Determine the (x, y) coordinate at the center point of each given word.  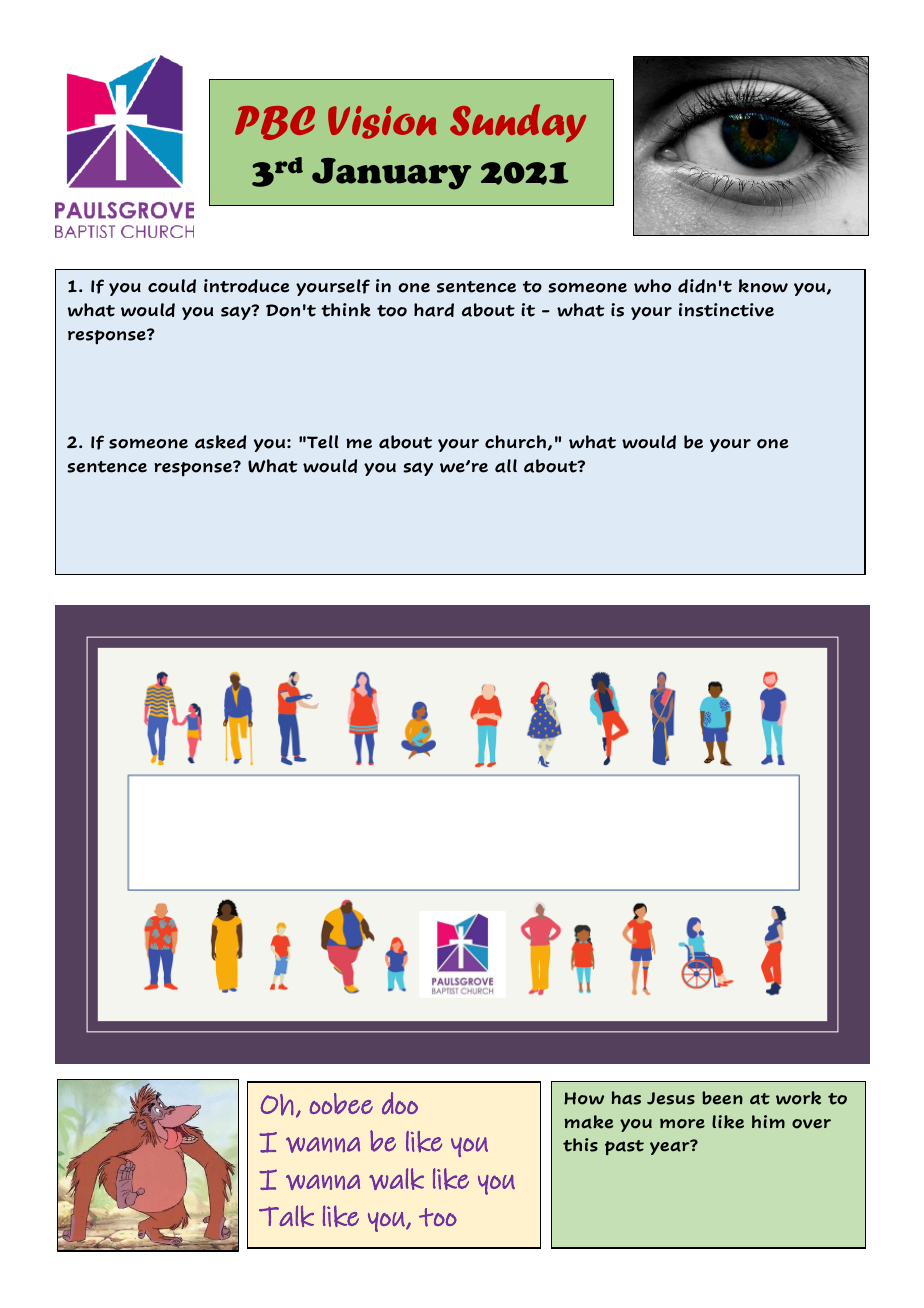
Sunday (518, 123)
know (763, 286)
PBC (275, 123)
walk (396, 1179)
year (671, 1147)
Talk (286, 1216)
